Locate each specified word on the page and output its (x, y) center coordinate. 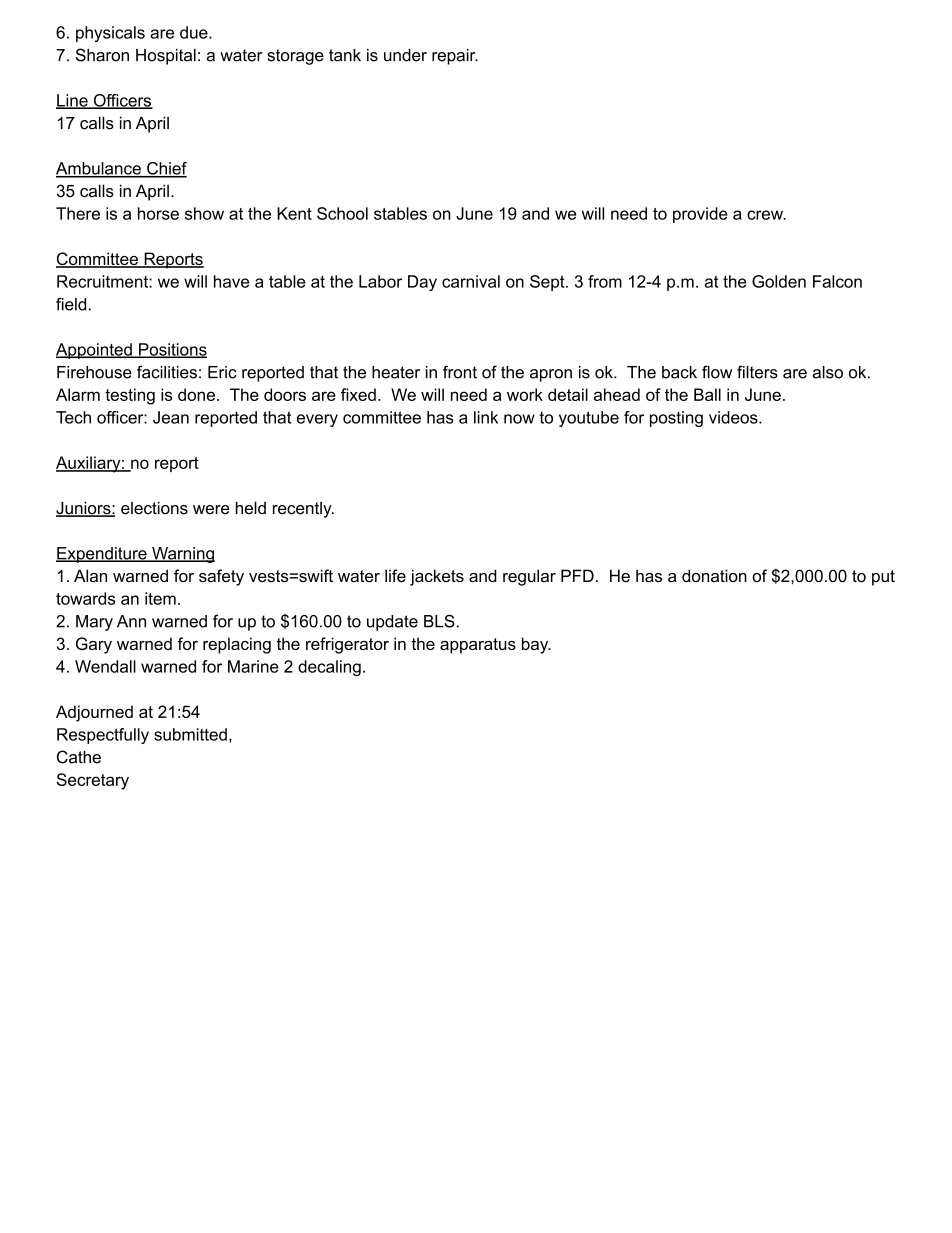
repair (455, 57)
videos (734, 417)
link (486, 417)
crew (766, 215)
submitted (190, 734)
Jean (171, 417)
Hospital (166, 57)
